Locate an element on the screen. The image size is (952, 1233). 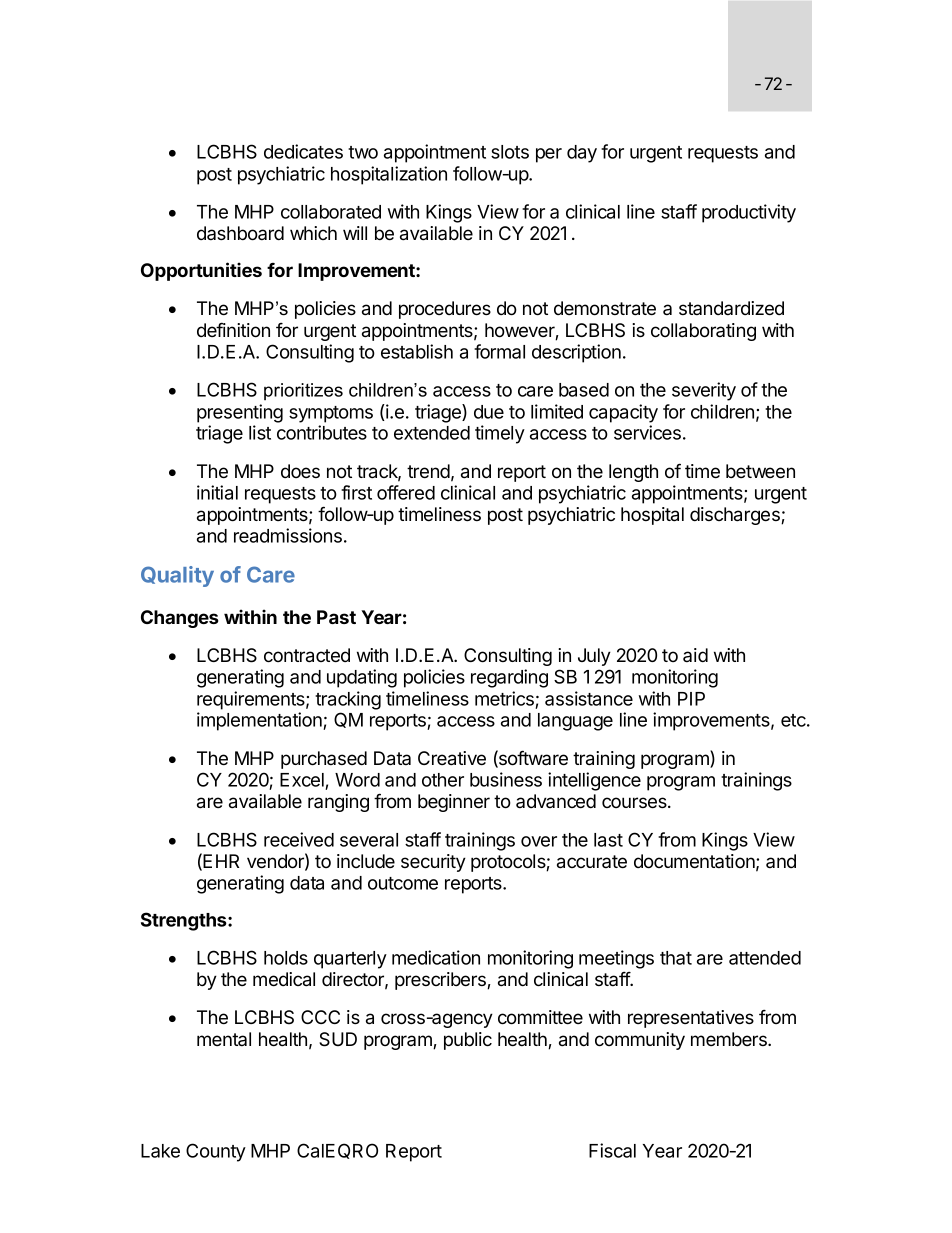
regarding is located at coordinates (509, 678).
